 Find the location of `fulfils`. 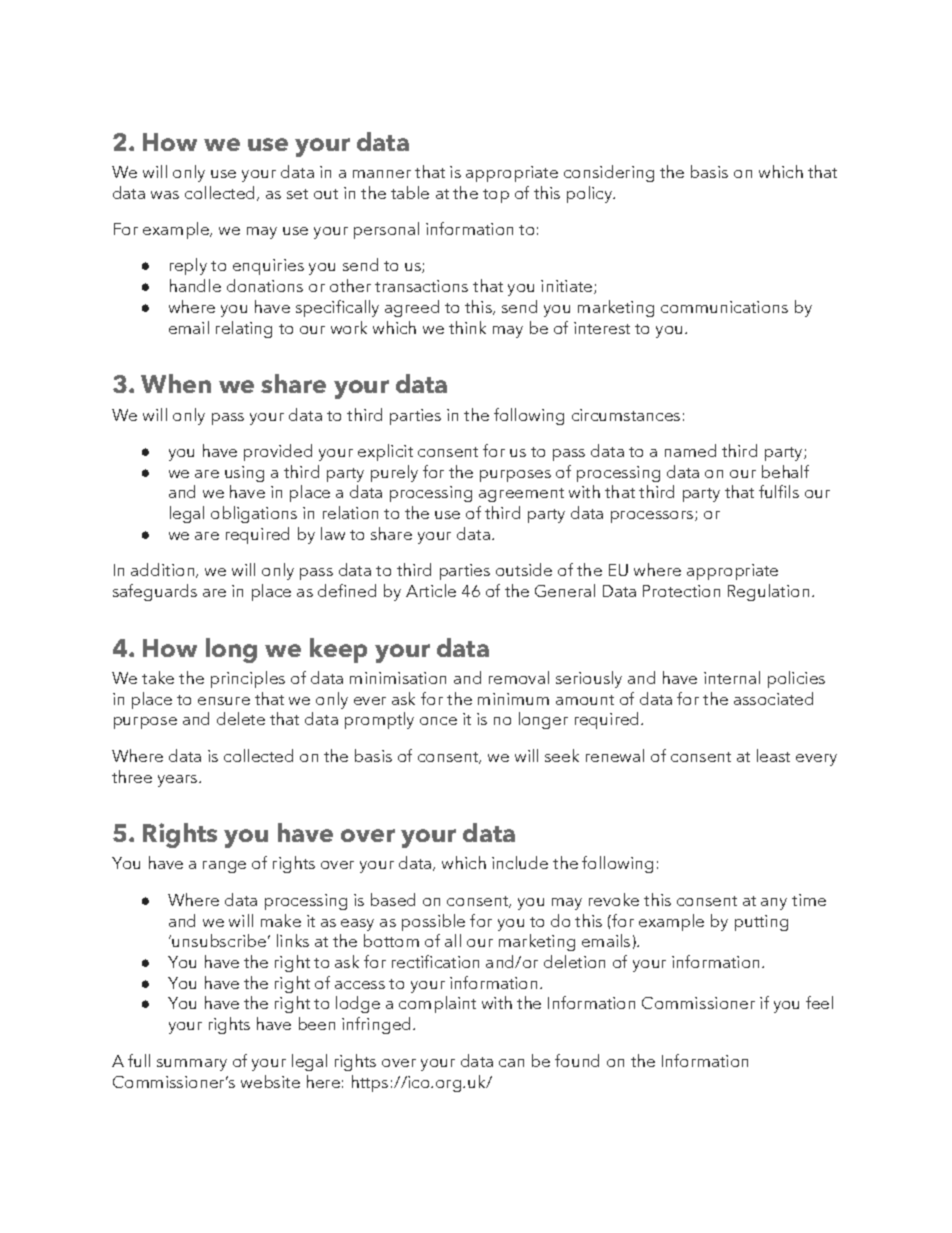

fulfils is located at coordinates (779, 491).
